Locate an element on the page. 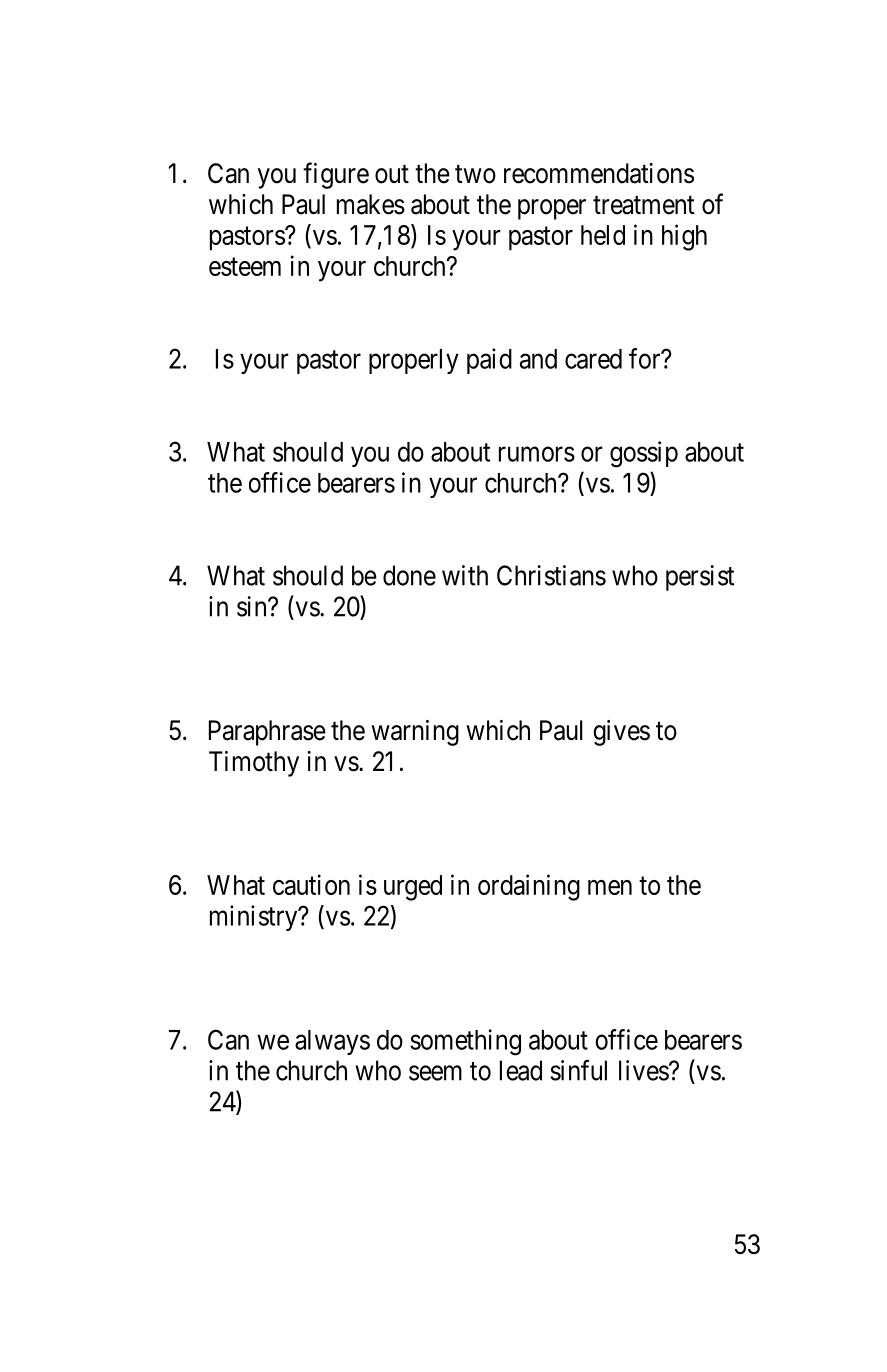  treatment is located at coordinates (644, 205).
